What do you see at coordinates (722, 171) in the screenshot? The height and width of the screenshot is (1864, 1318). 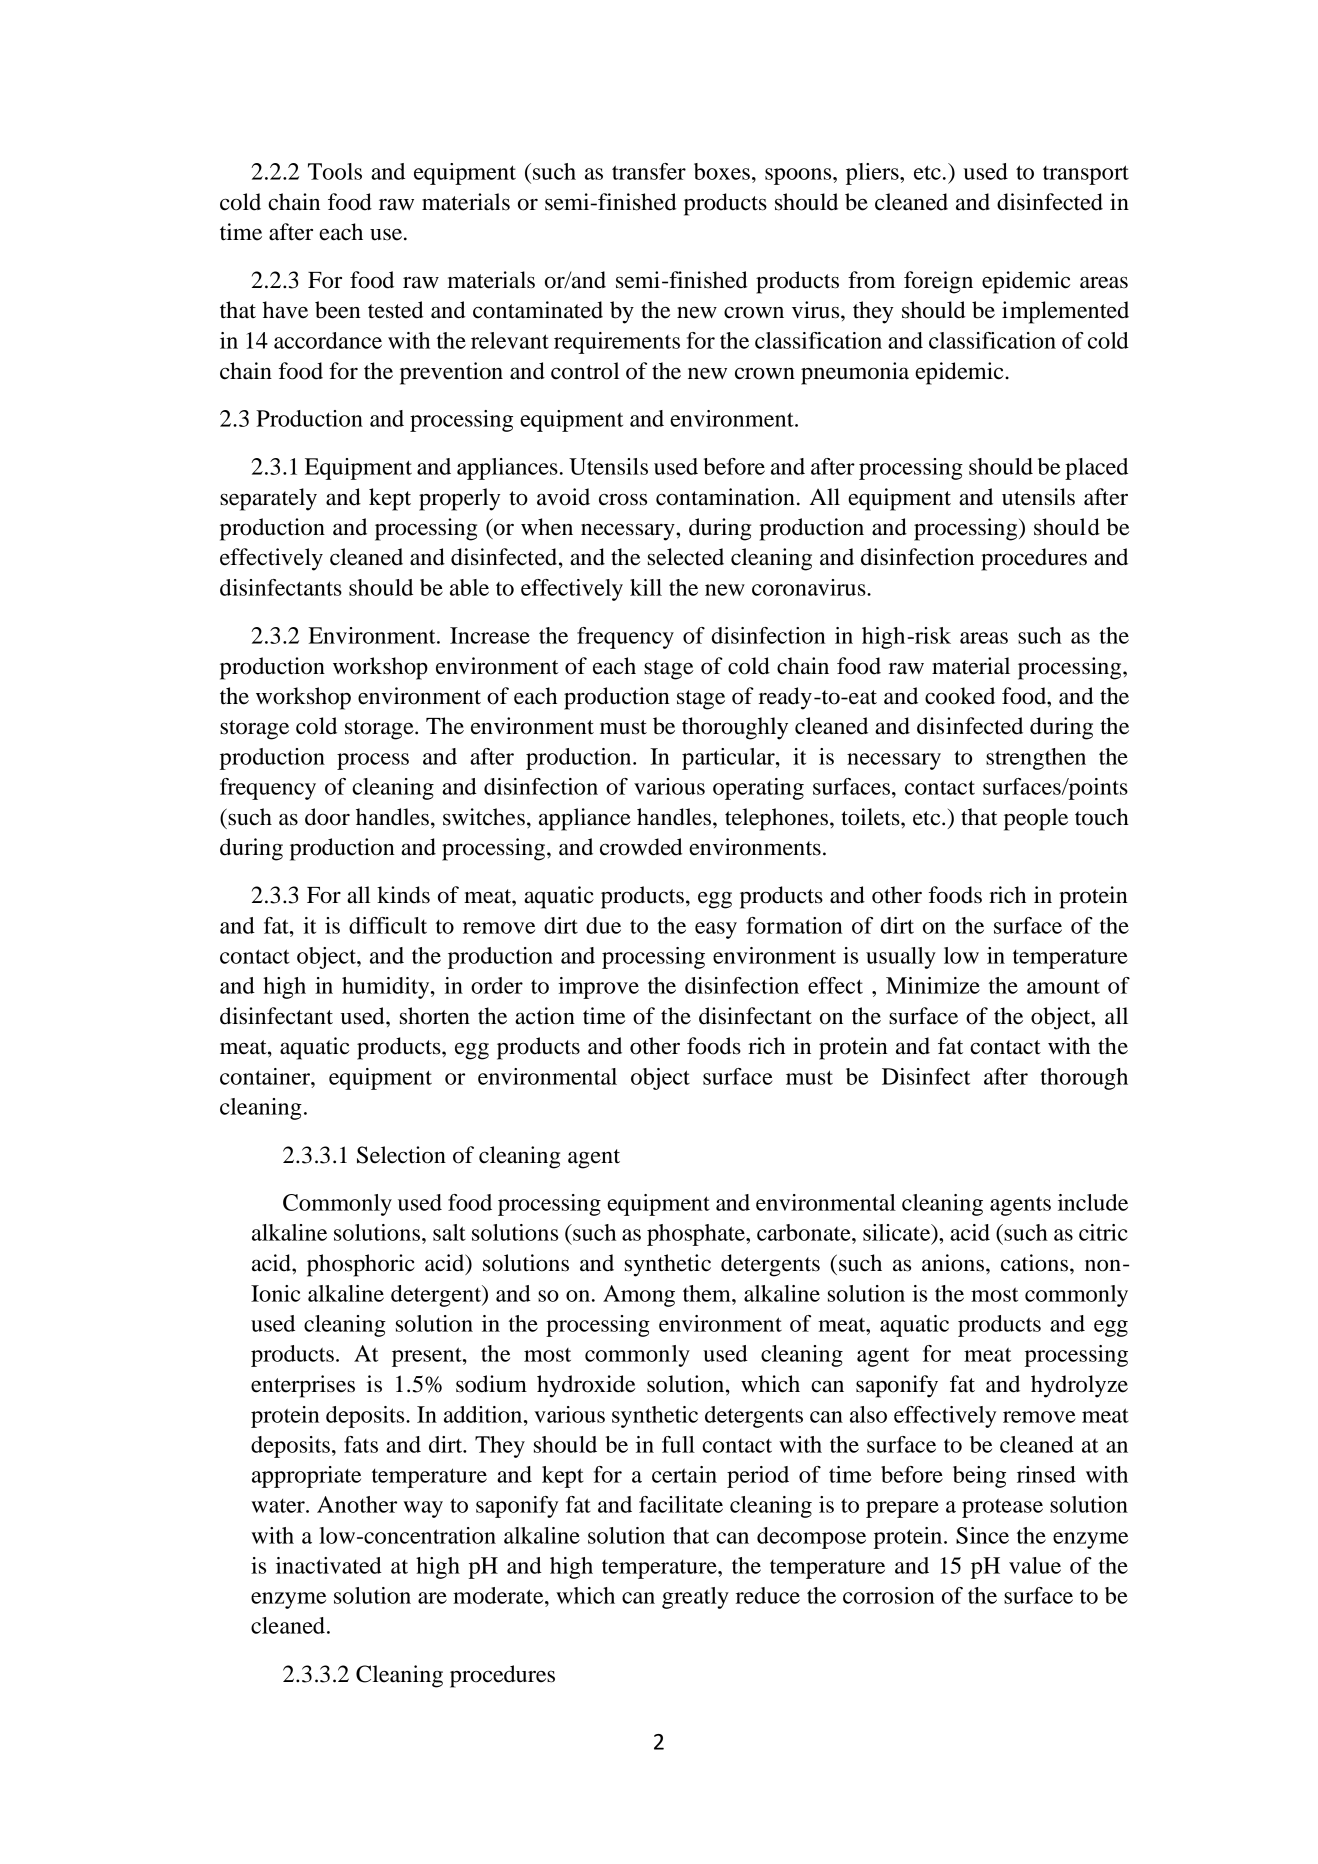 I see `boxes` at bounding box center [722, 171].
